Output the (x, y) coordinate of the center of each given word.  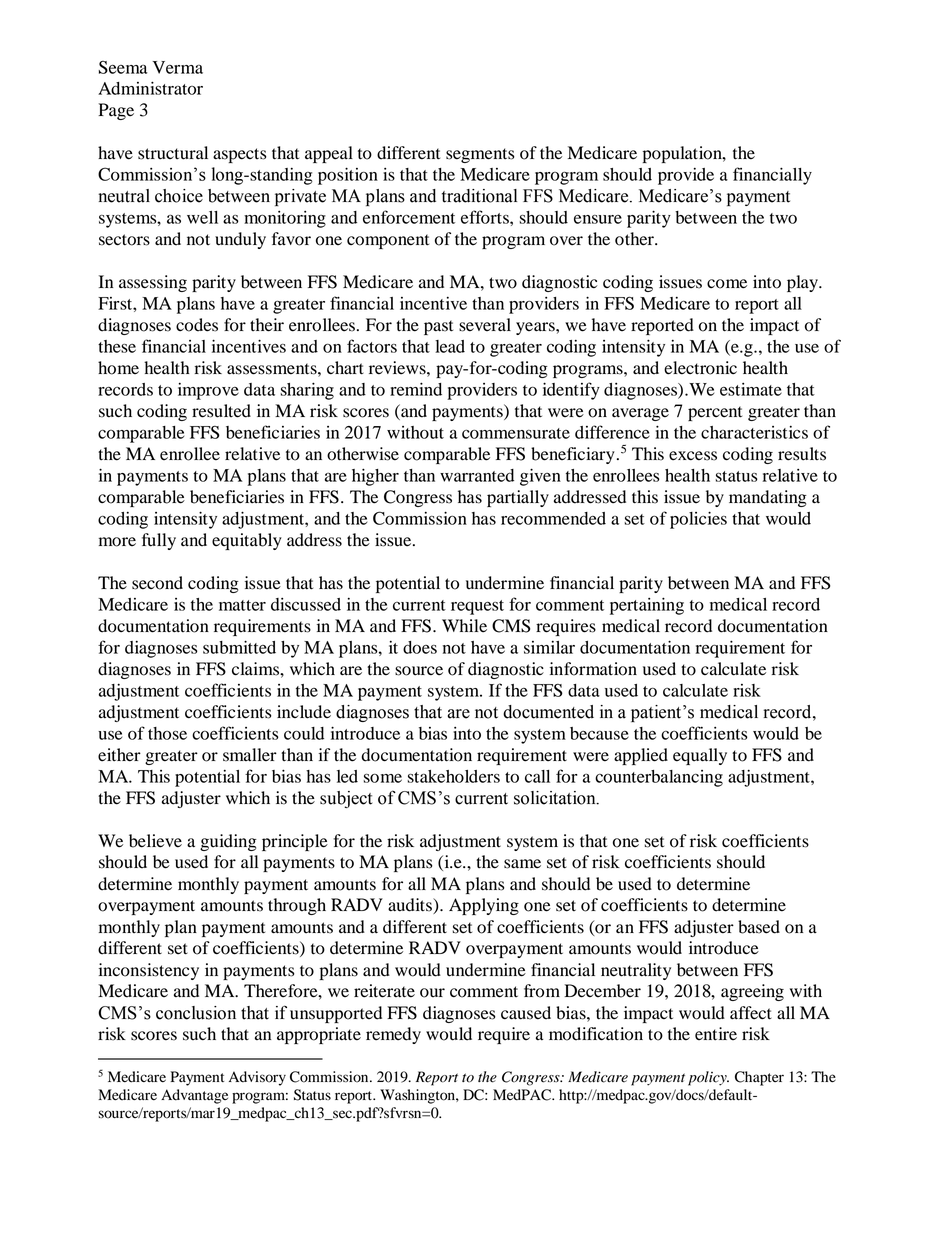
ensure (598, 219)
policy (708, 1078)
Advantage (194, 1096)
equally (700, 756)
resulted (221, 411)
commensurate (516, 433)
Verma (178, 67)
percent (715, 413)
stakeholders (453, 776)
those (167, 733)
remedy (393, 1035)
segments (480, 155)
